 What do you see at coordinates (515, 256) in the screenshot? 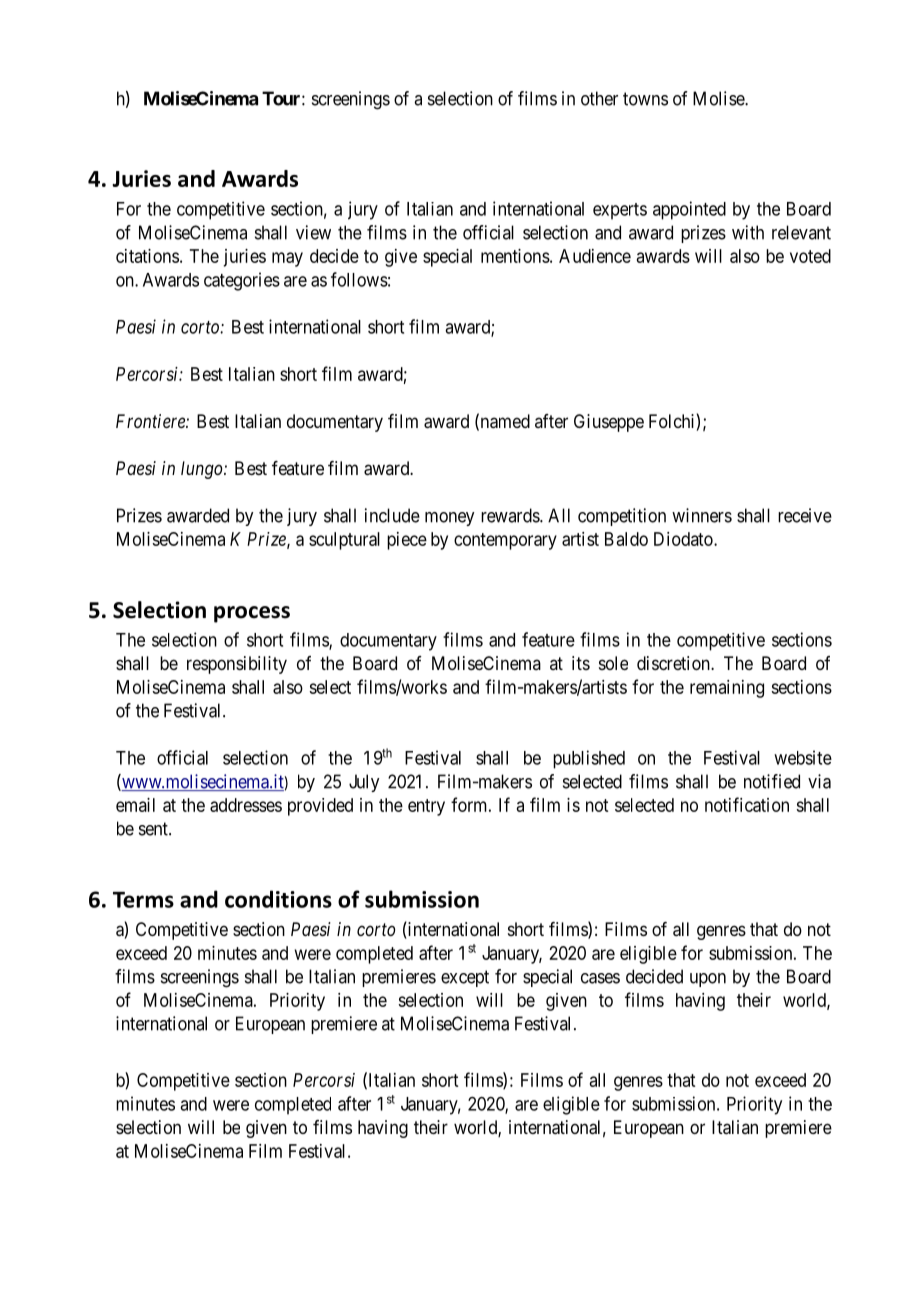
I see `mentions` at bounding box center [515, 256].
